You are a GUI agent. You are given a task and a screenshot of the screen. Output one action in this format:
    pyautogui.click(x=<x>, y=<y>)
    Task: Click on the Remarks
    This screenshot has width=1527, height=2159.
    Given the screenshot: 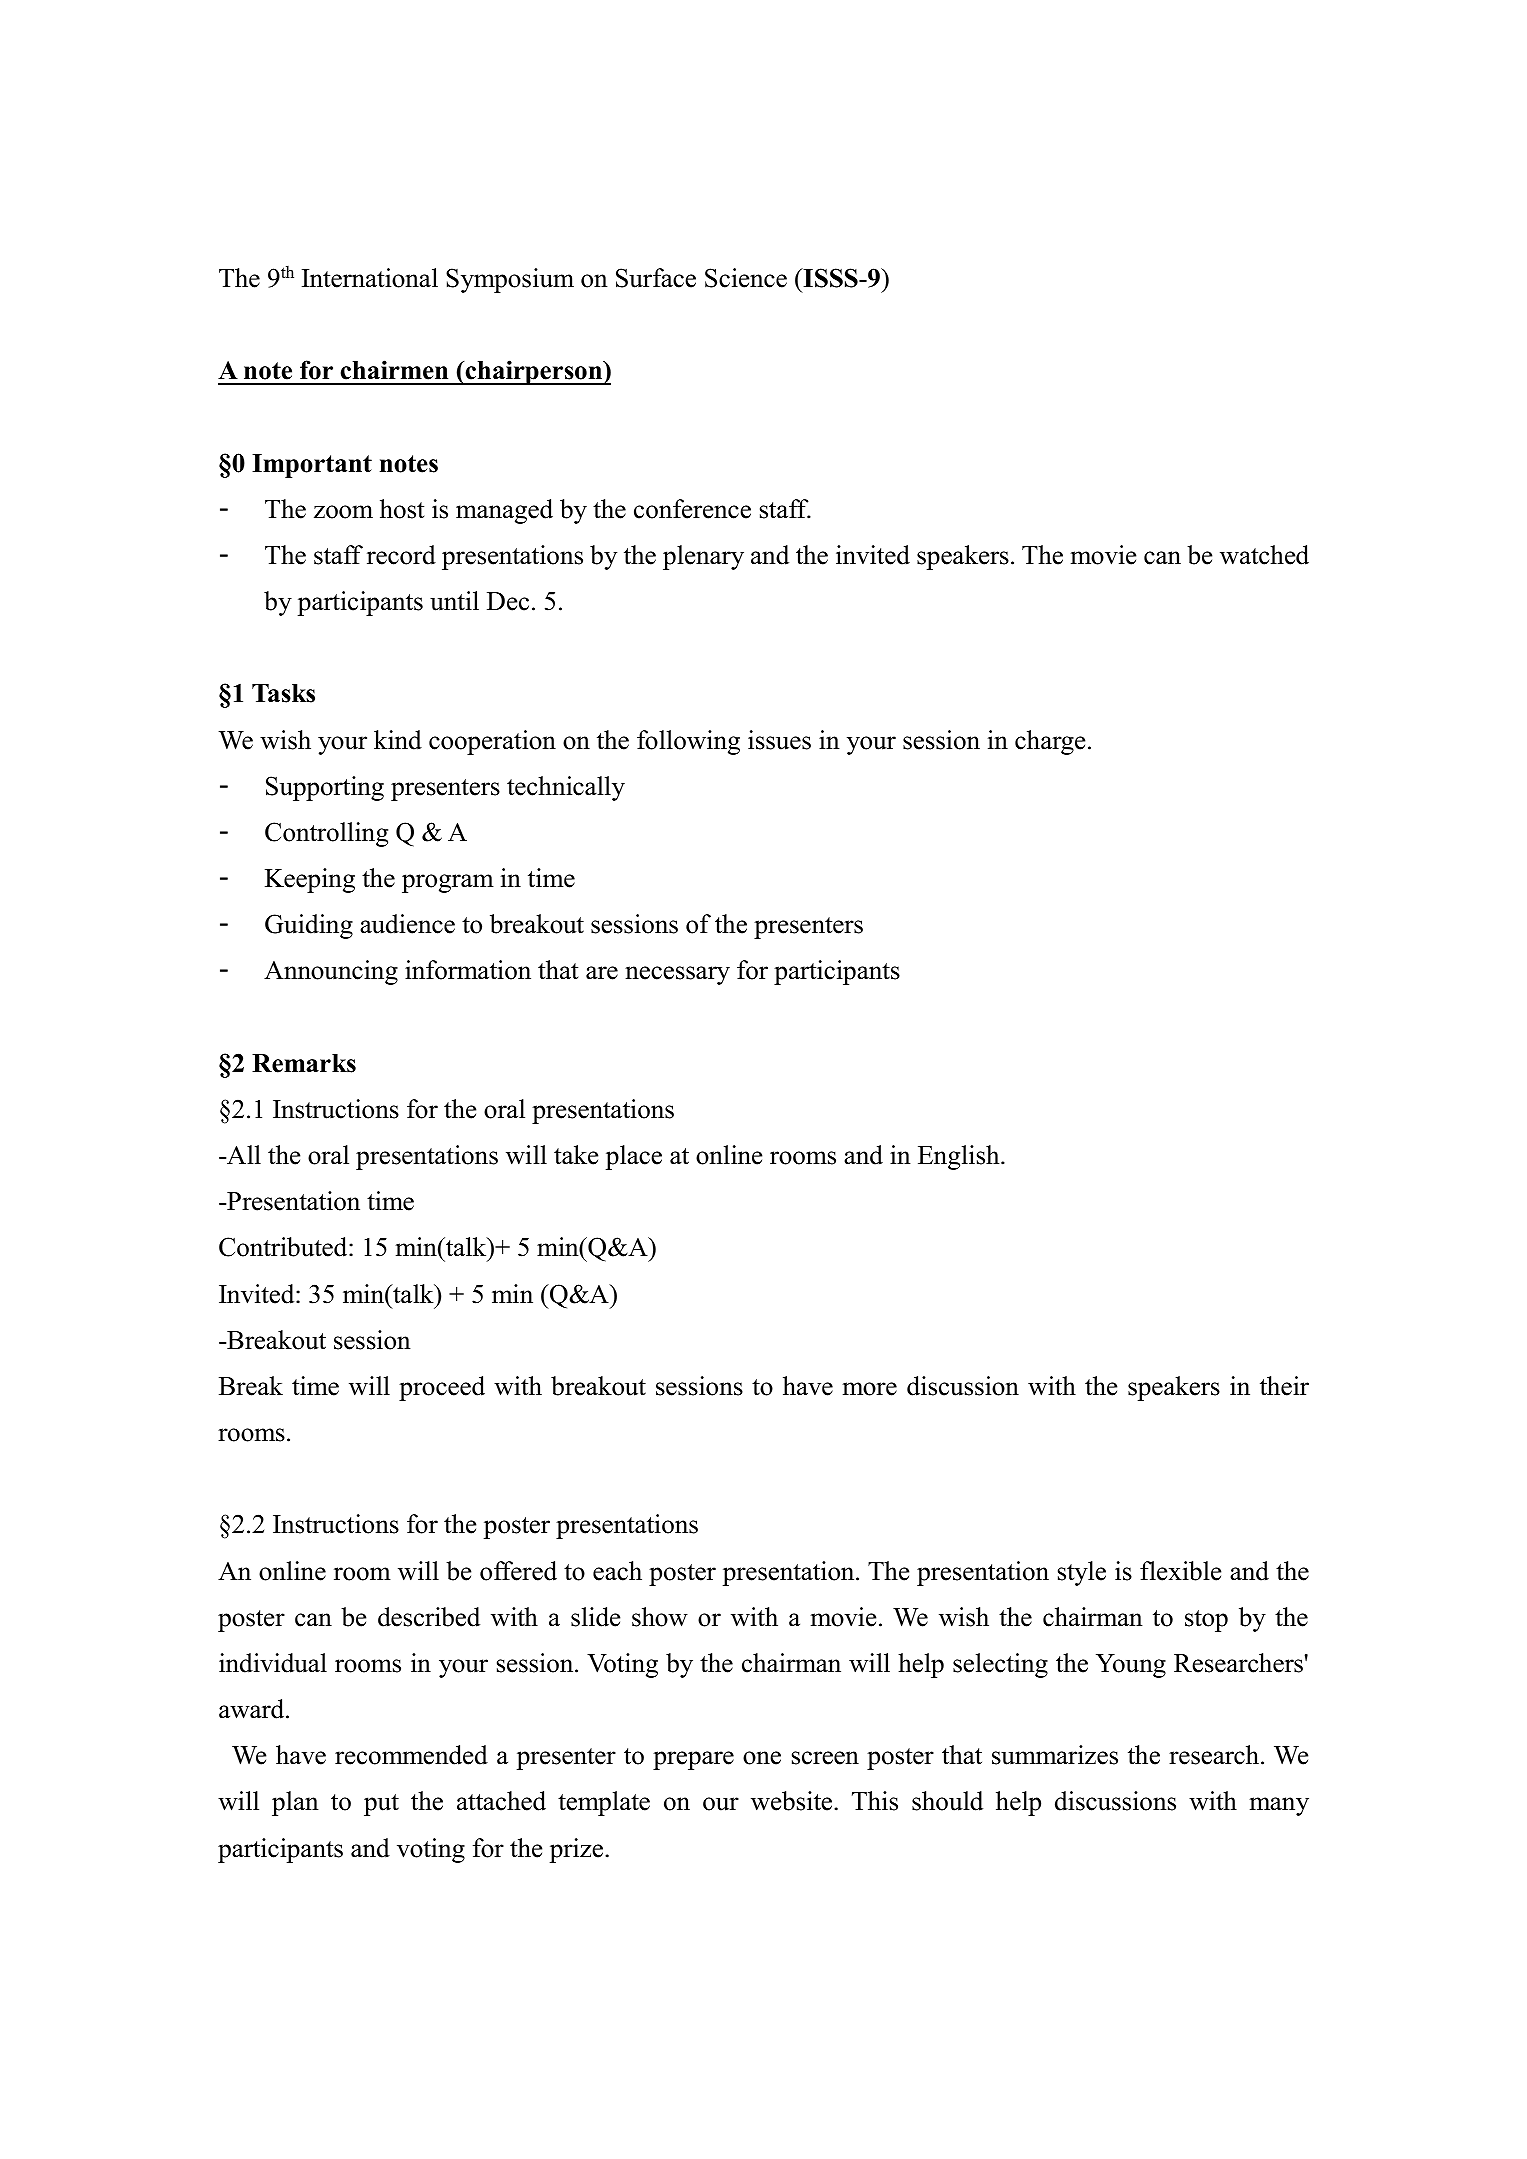 What is the action you would take?
    pyautogui.click(x=304, y=1063)
